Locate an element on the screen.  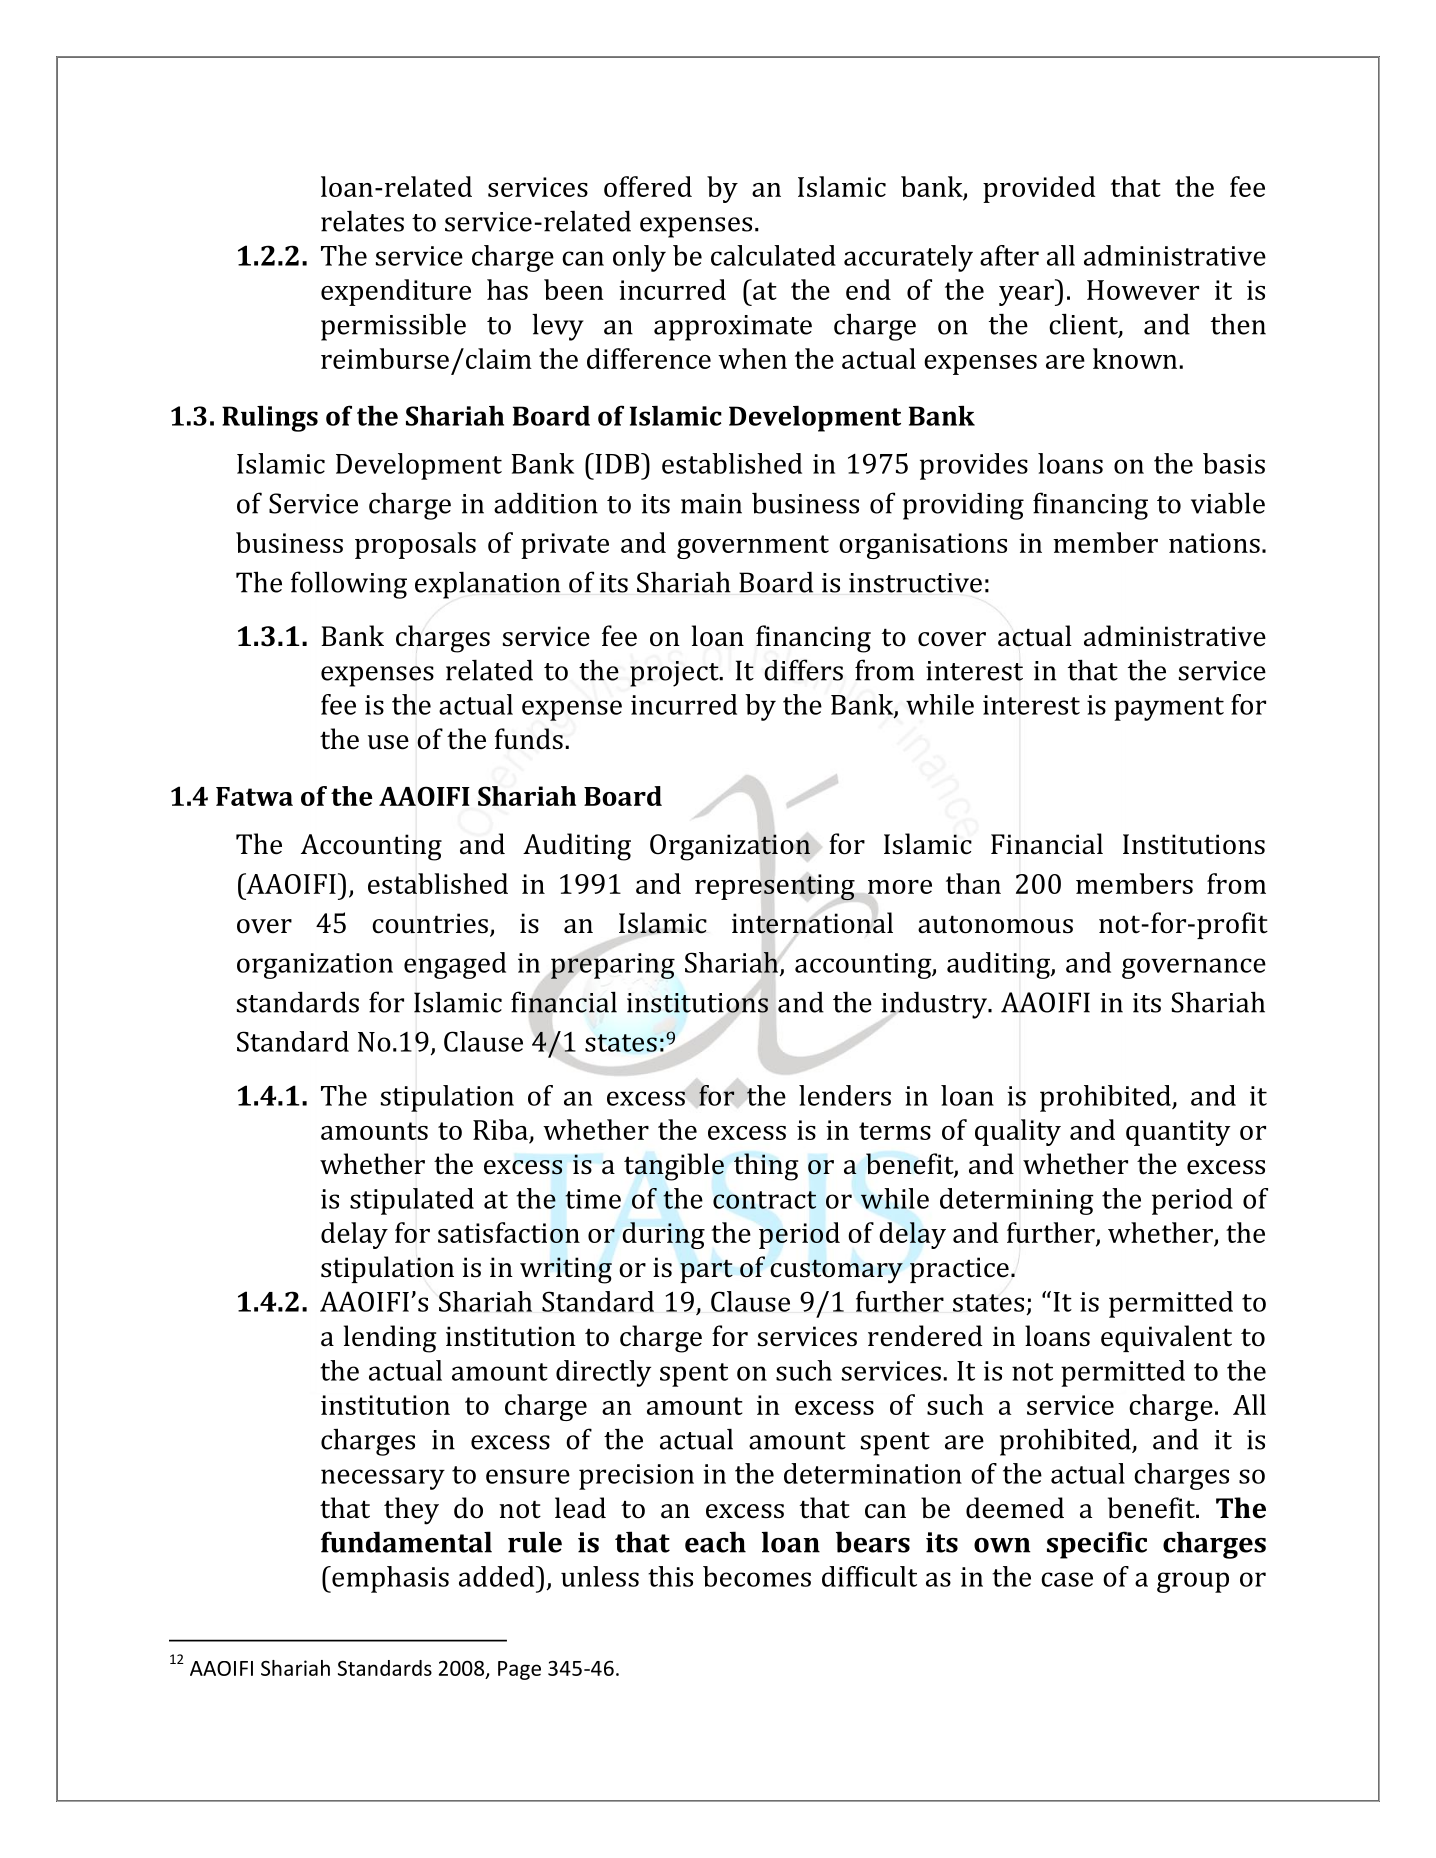
However is located at coordinates (1143, 290).
